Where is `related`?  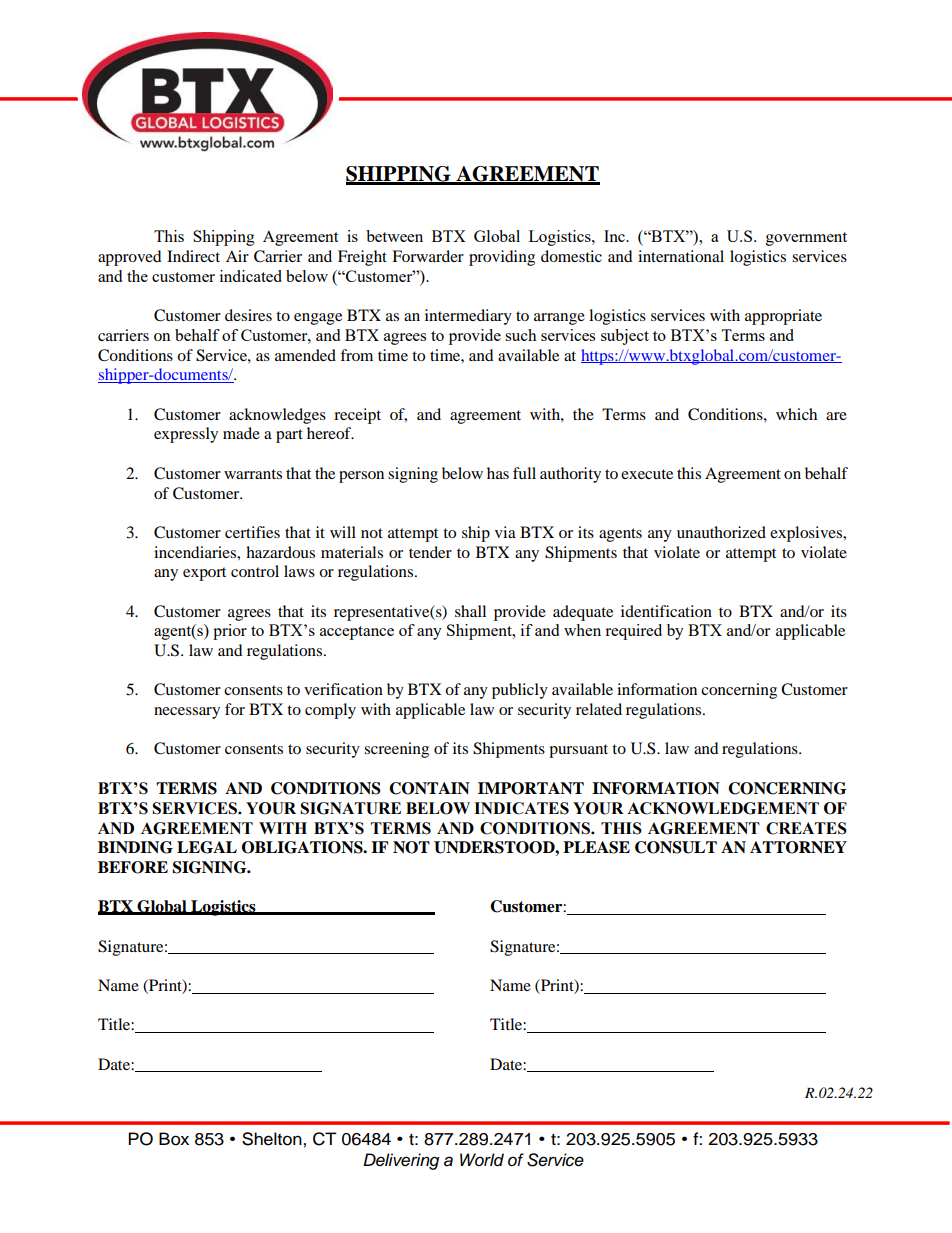 related is located at coordinates (599, 709).
